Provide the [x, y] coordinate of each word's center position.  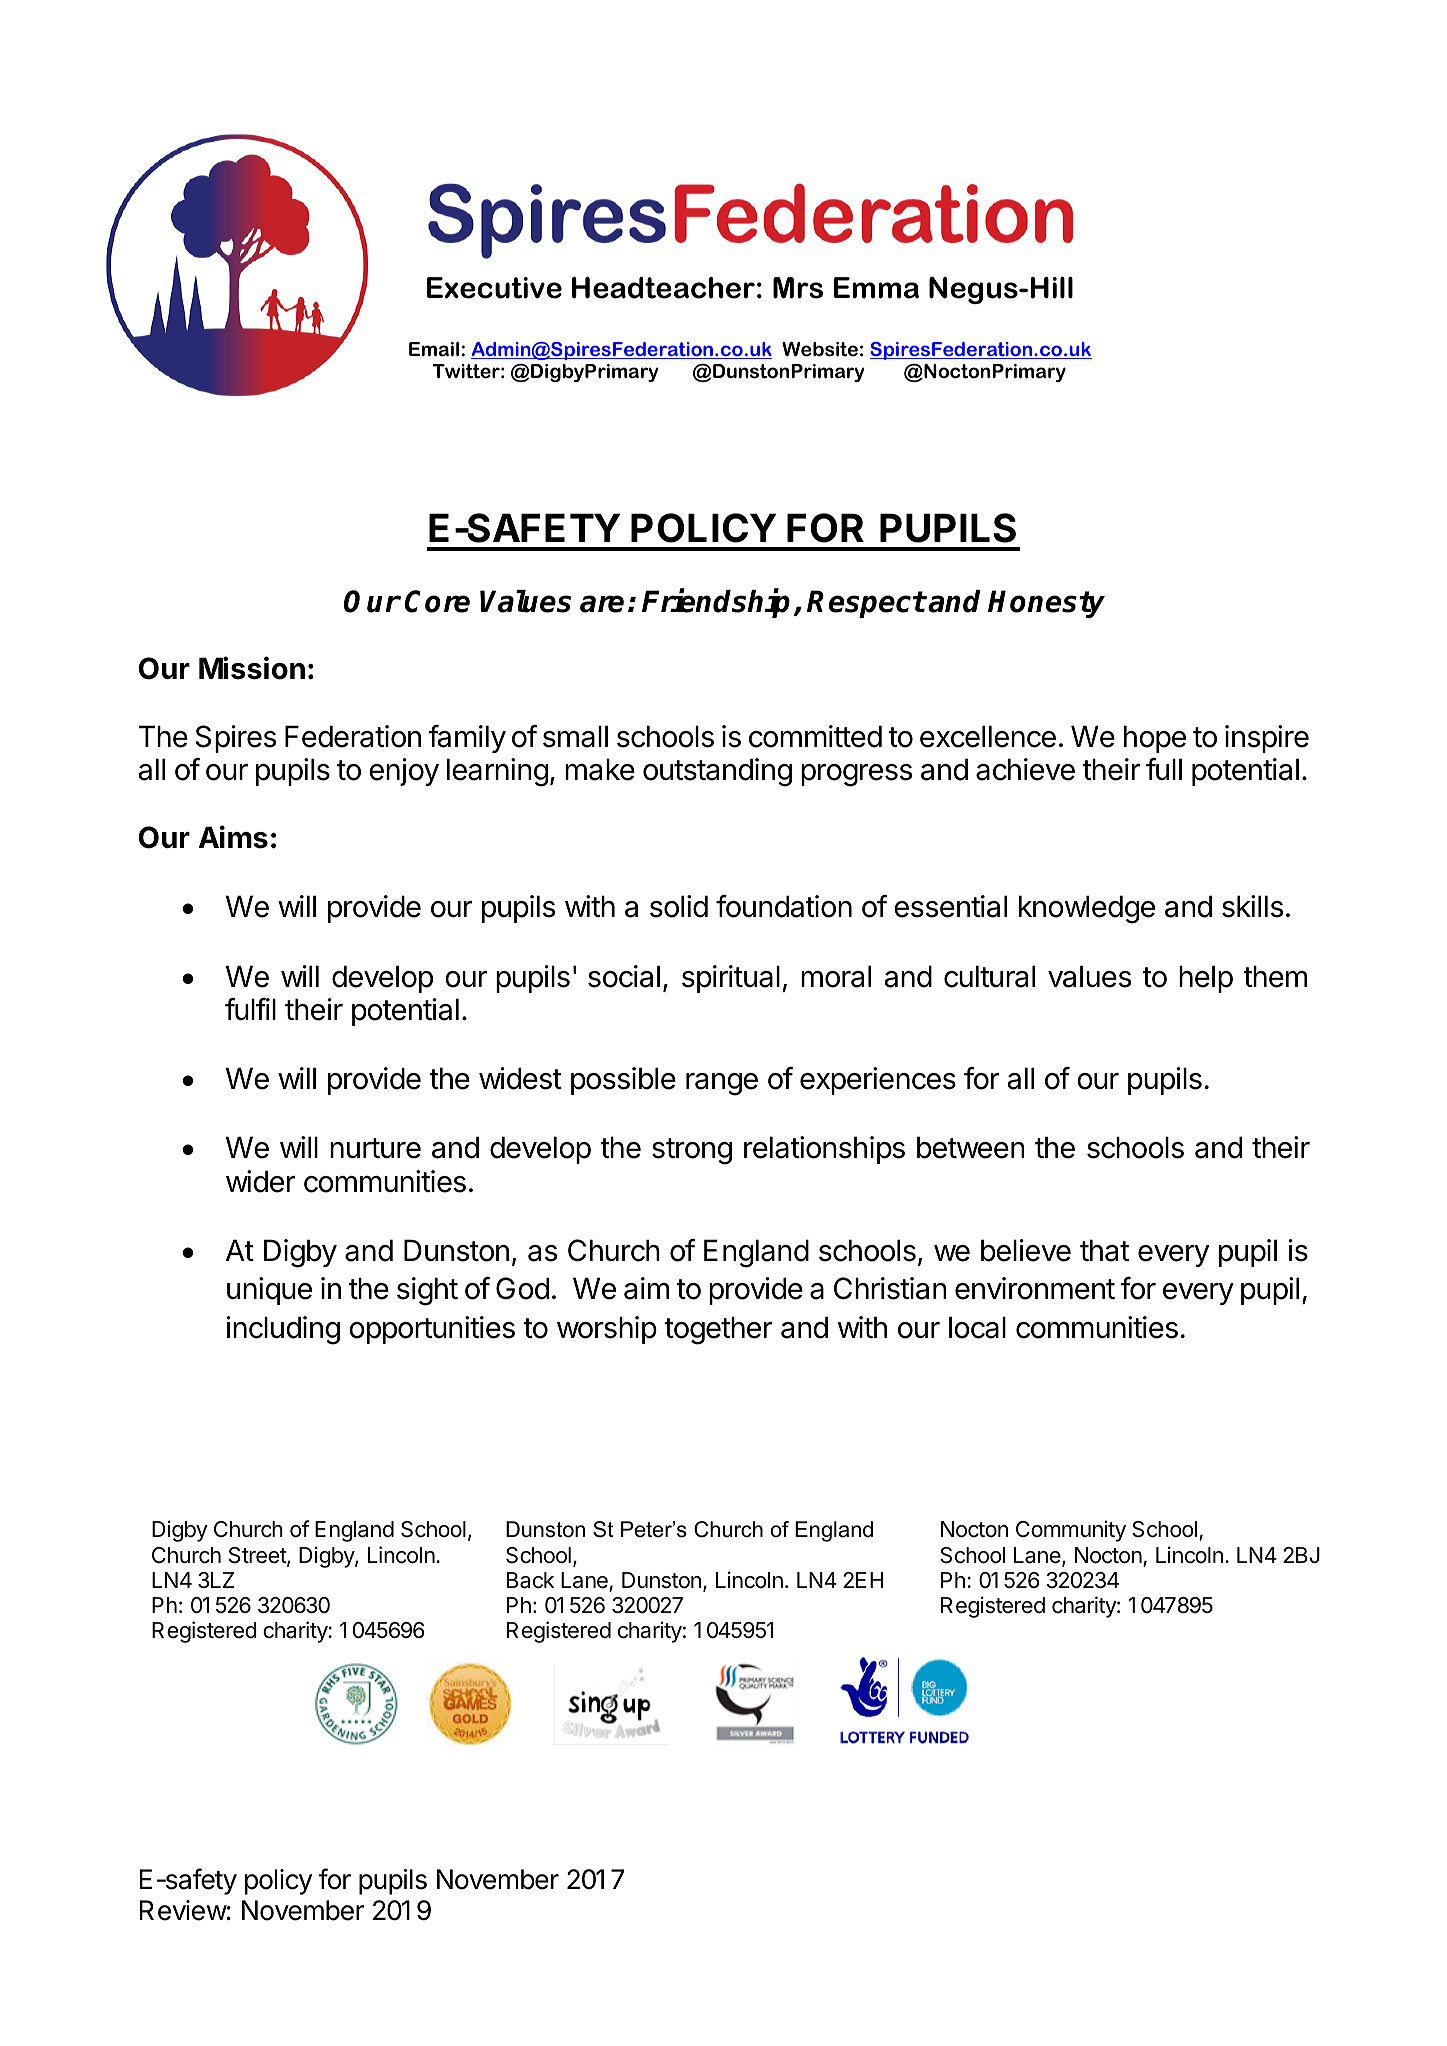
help [1206, 979]
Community [1071, 1531]
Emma [876, 288]
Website [820, 349]
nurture [375, 1148]
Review [183, 1910]
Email [434, 349]
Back [530, 1580]
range [722, 1084]
